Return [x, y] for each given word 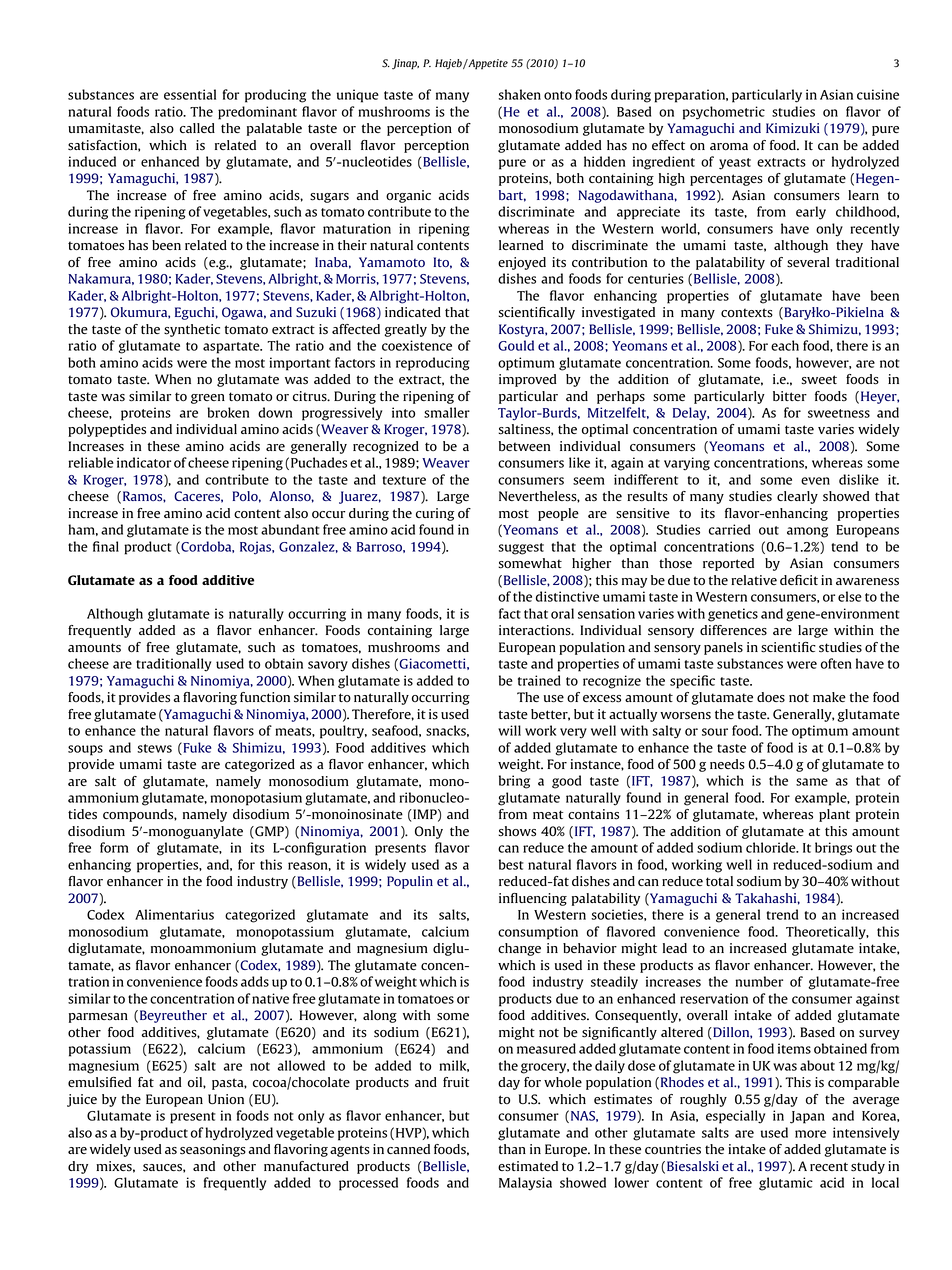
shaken [519, 94]
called [197, 128]
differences [733, 630]
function [265, 697]
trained [539, 680]
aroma [729, 147]
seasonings [213, 1150]
